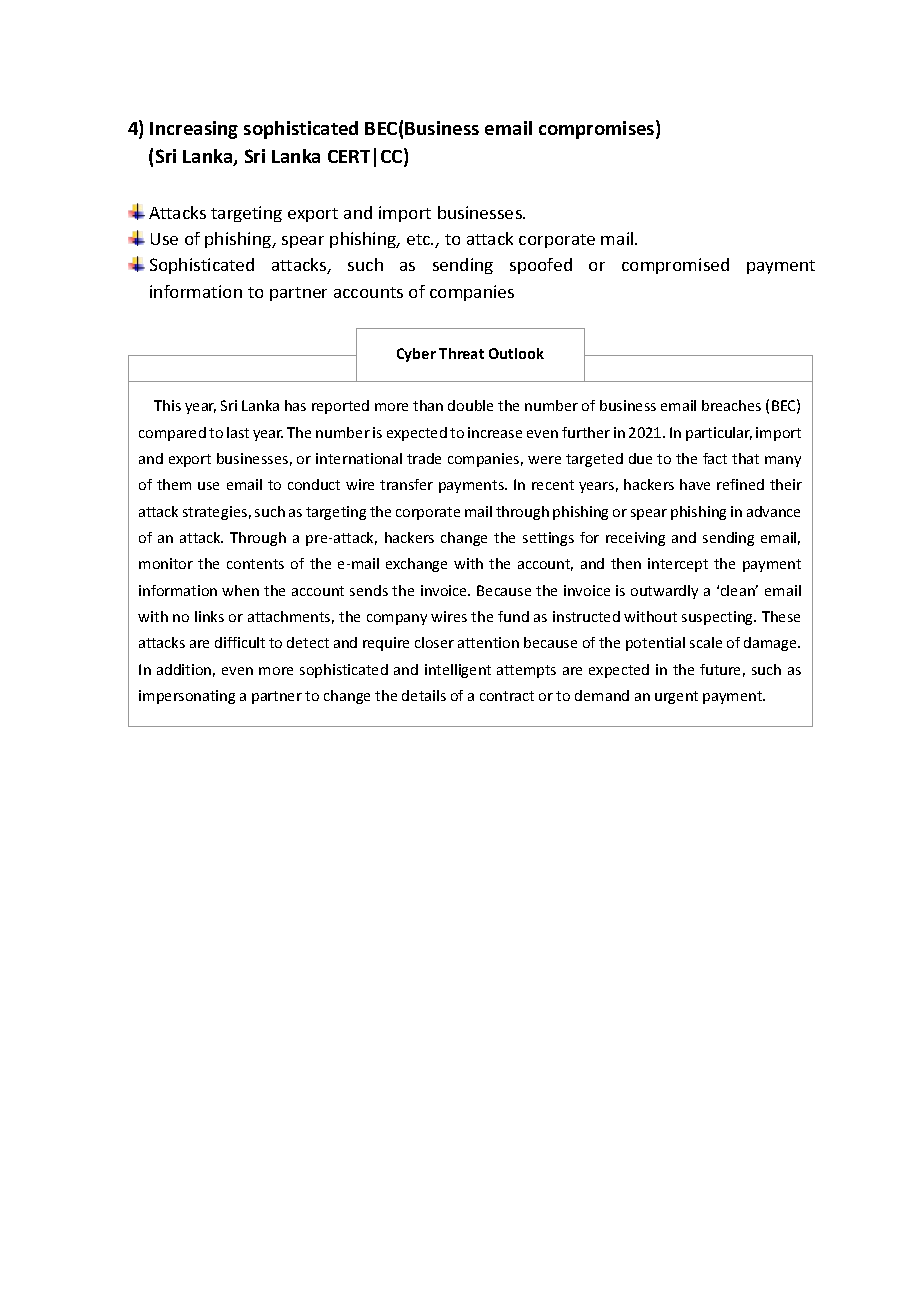  What do you see at coordinates (731, 405) in the screenshot?
I see `breaches` at bounding box center [731, 405].
